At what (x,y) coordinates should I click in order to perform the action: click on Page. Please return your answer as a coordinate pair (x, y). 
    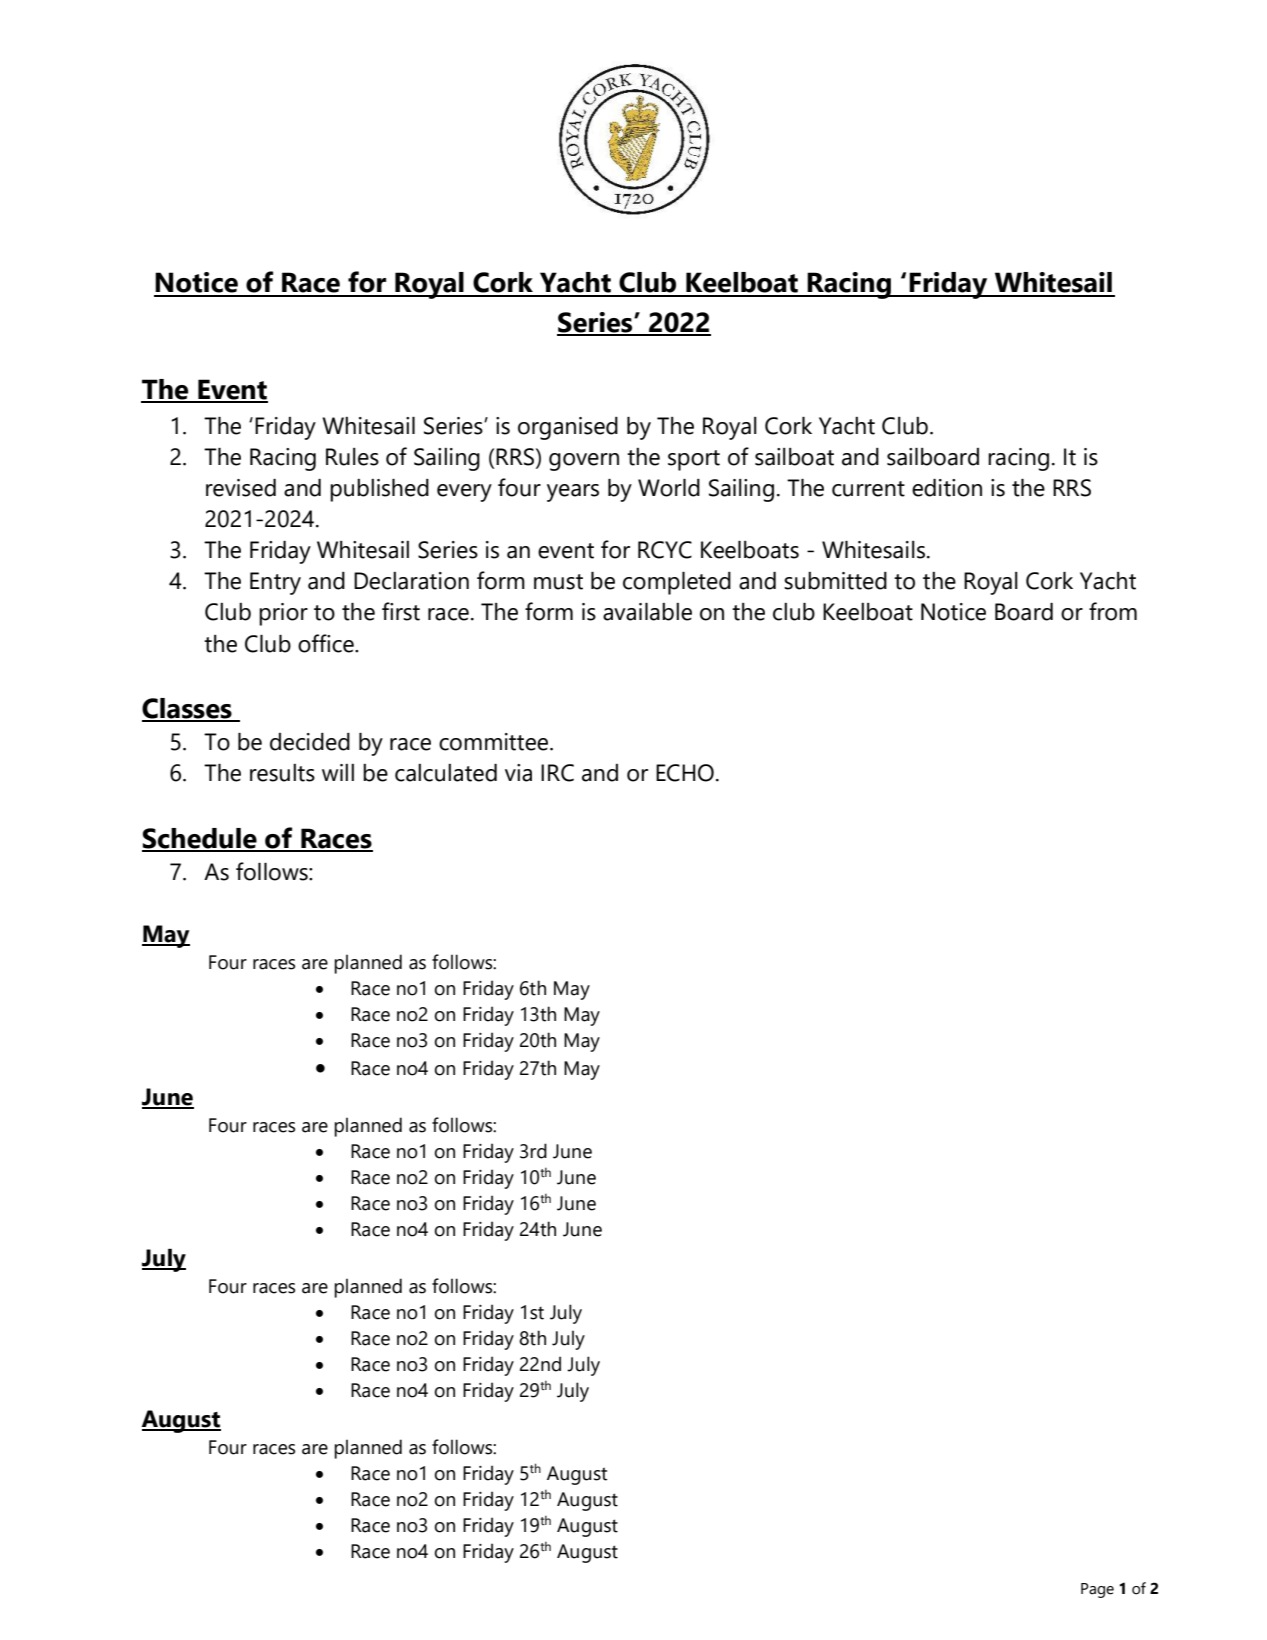
    Looking at the image, I should click on (1097, 1590).
